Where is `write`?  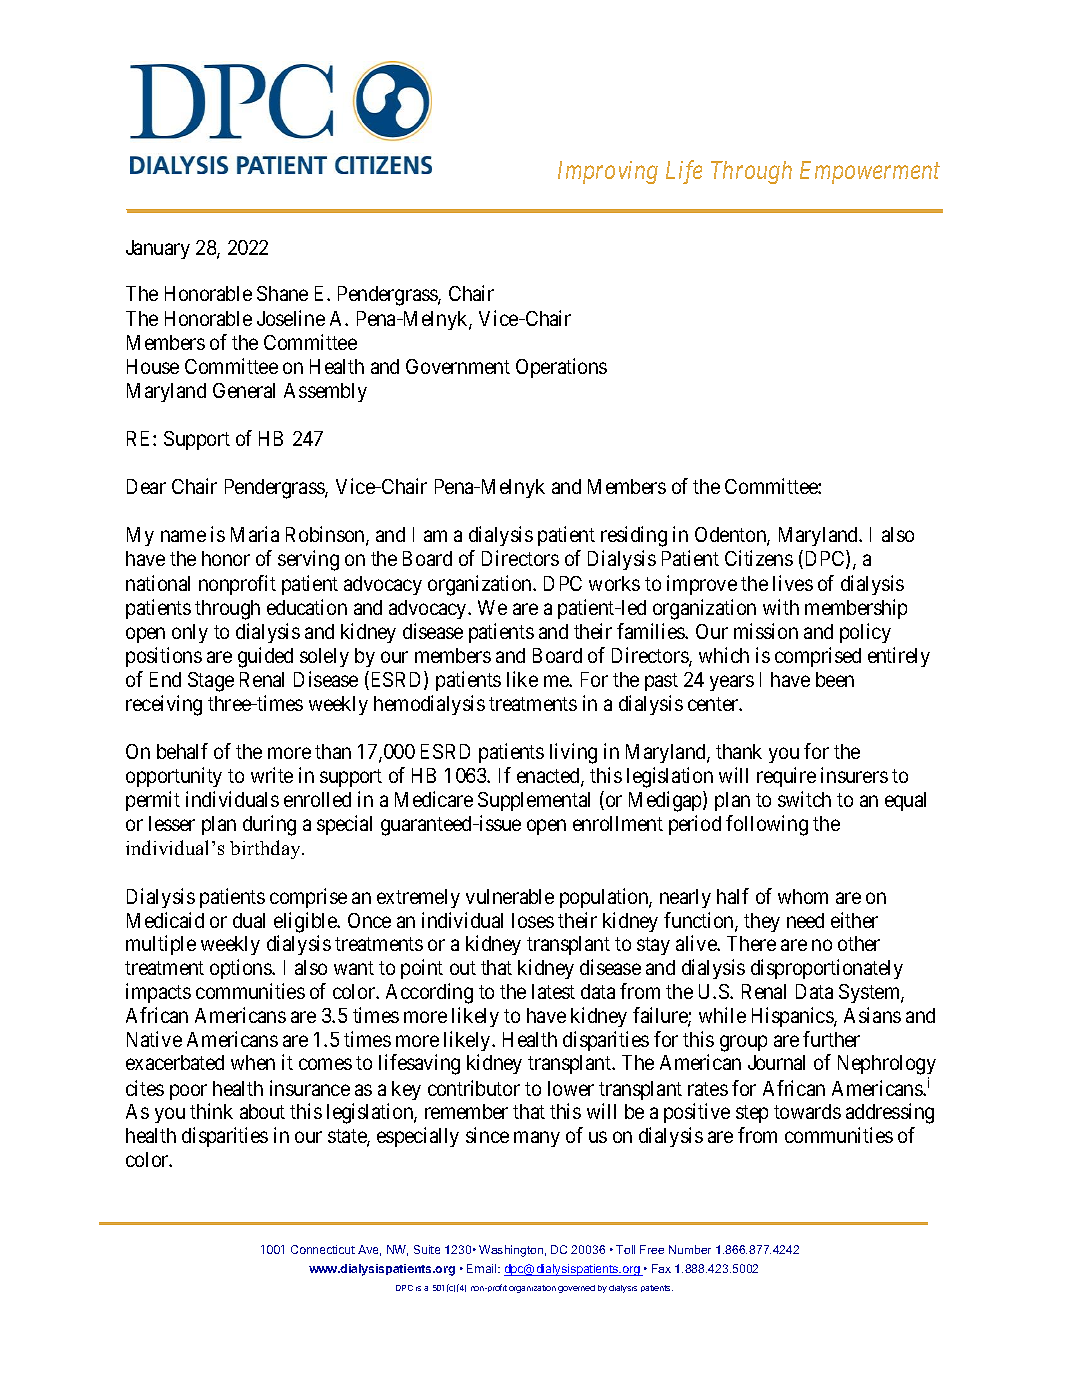
write is located at coordinates (272, 775).
